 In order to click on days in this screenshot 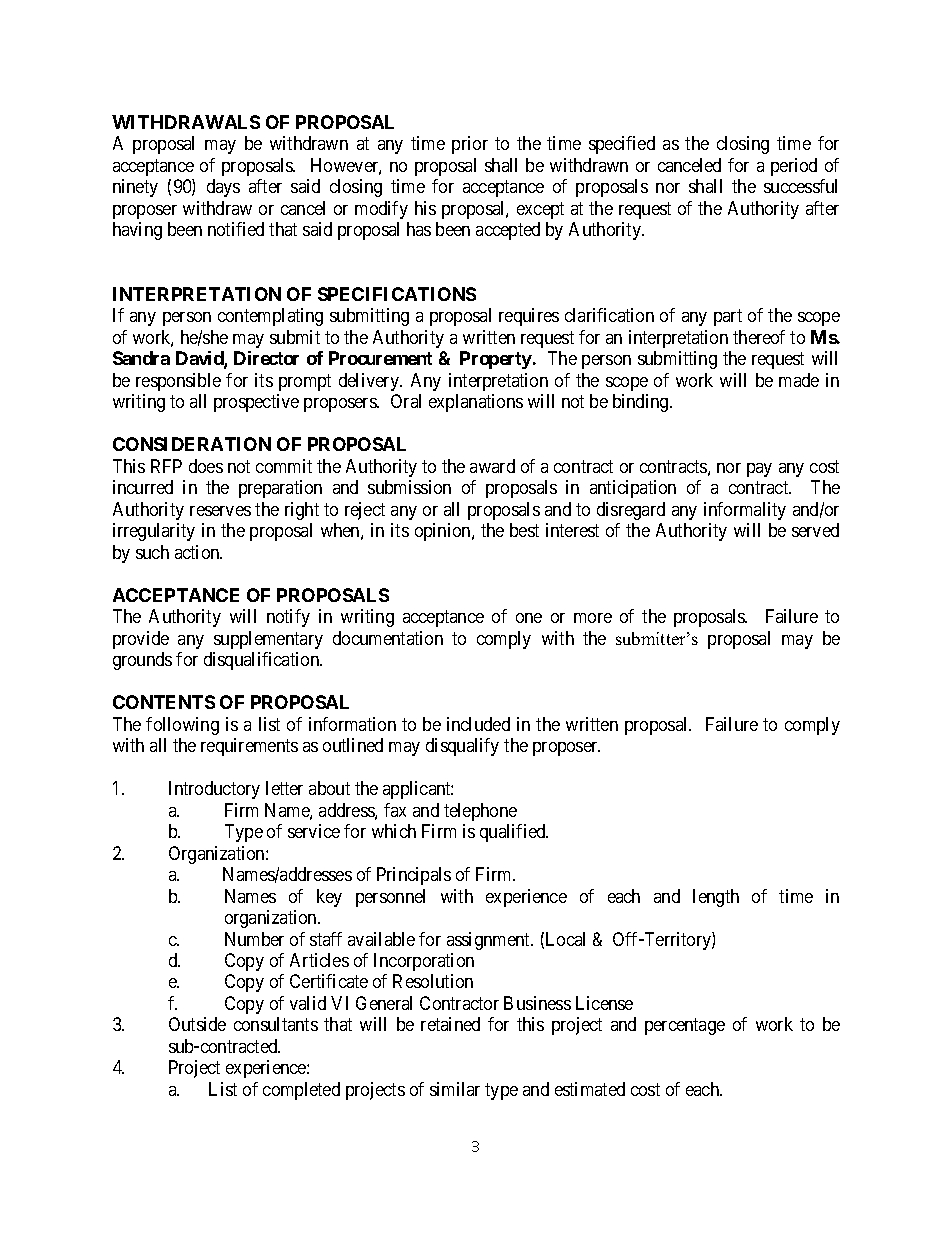, I will do `click(223, 188)`.
